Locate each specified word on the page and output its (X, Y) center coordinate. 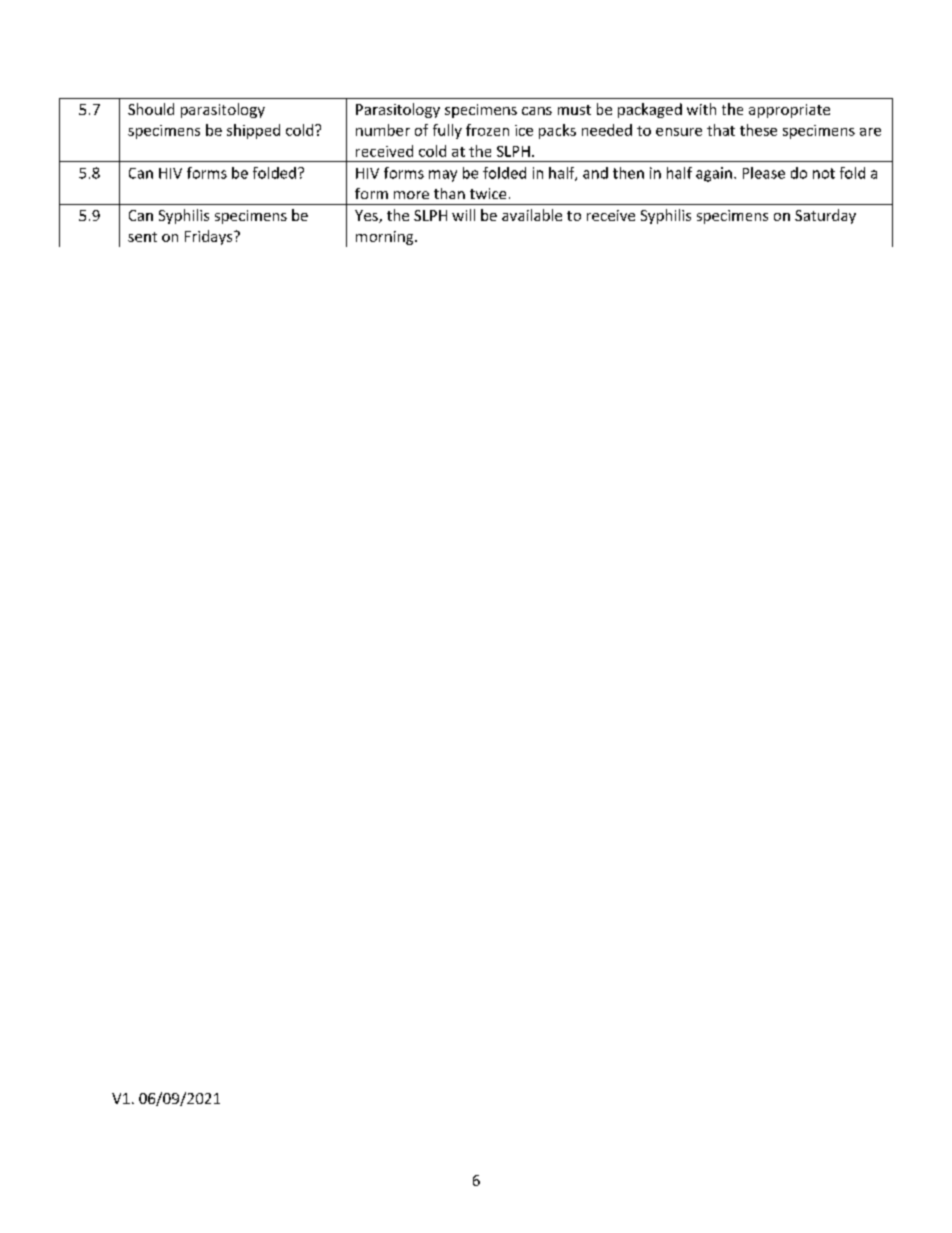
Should (151, 109)
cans (537, 111)
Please (764, 173)
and (595, 173)
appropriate (789, 111)
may (443, 176)
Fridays (210, 237)
